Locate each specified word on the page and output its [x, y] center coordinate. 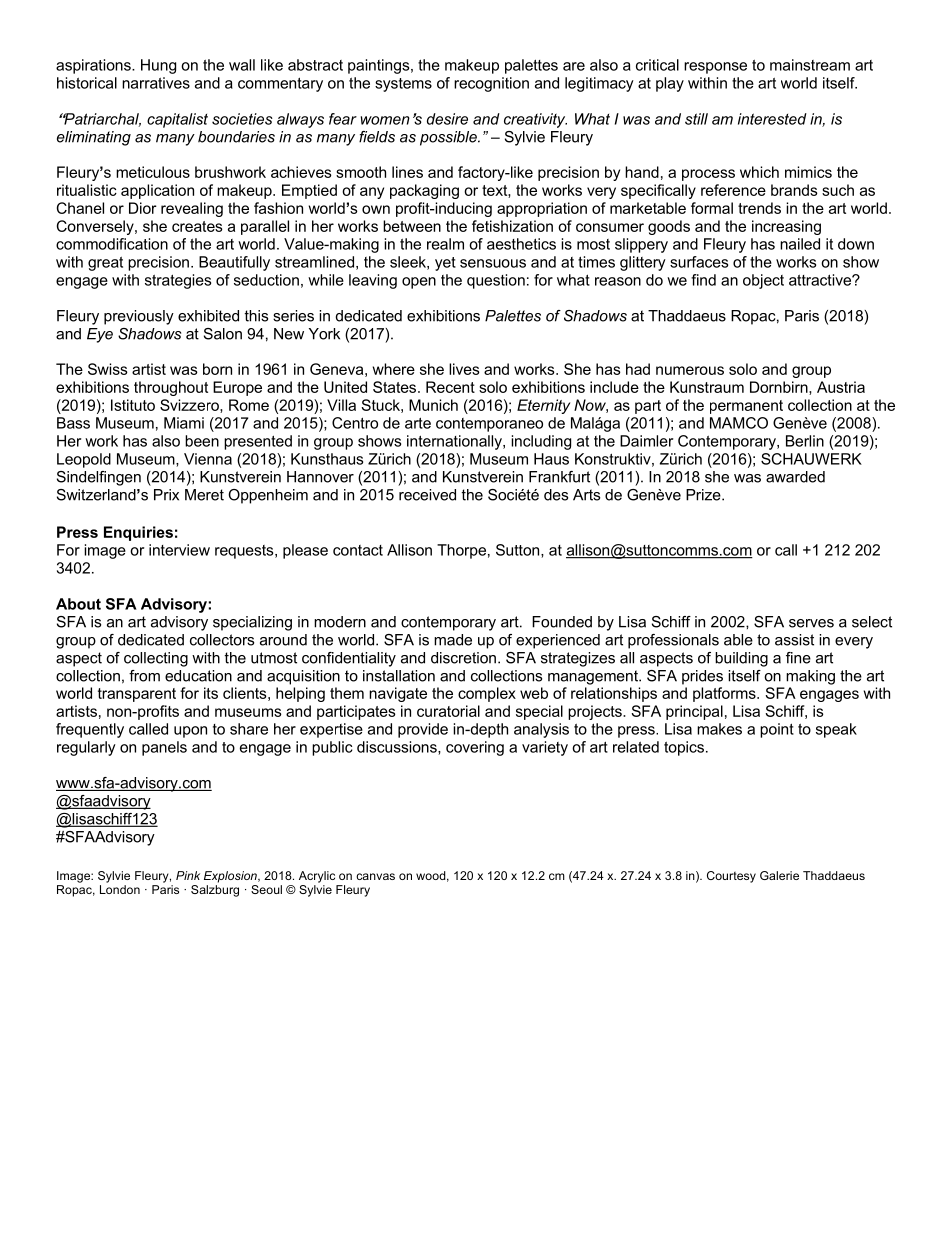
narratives [156, 83]
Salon [223, 334]
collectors [222, 640]
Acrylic [317, 877]
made [453, 640]
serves [811, 623]
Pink [188, 875]
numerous [690, 370]
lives [464, 369]
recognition [491, 84]
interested [772, 119]
